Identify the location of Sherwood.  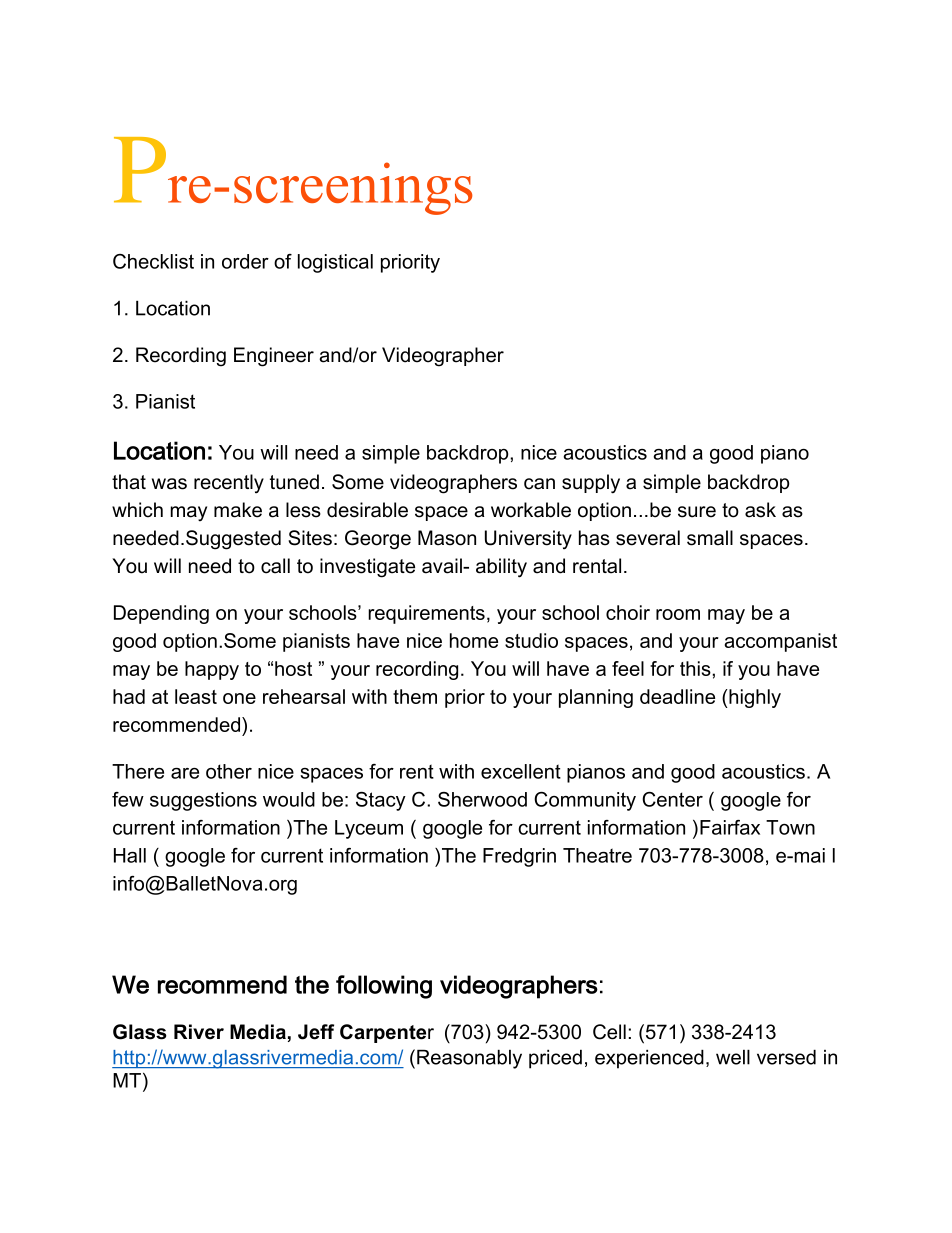
(482, 799).
